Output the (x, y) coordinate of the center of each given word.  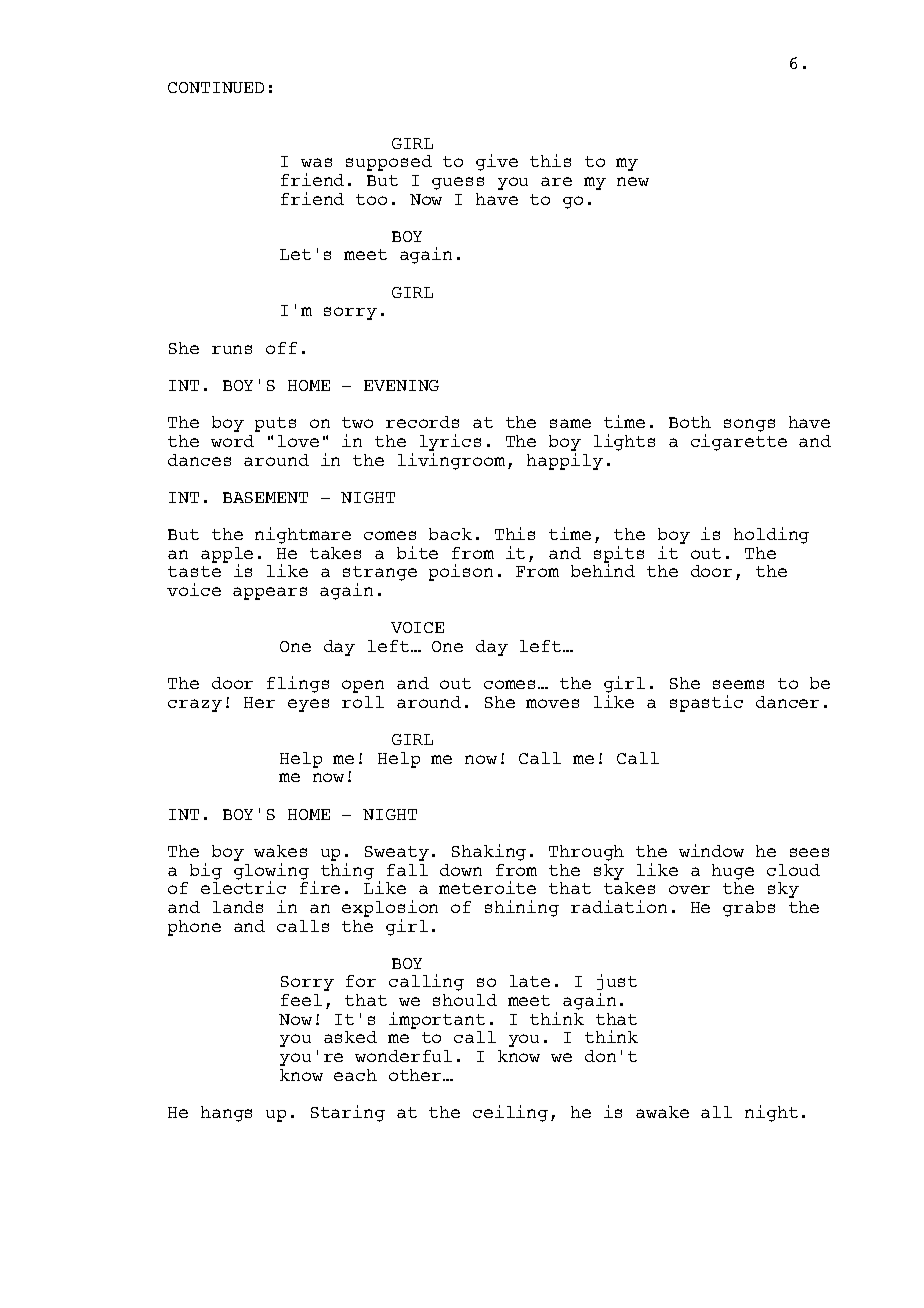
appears (270, 593)
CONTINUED (216, 87)
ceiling (510, 1113)
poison (461, 572)
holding (771, 535)
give (497, 162)
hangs (226, 1114)
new (633, 181)
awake (662, 1112)
